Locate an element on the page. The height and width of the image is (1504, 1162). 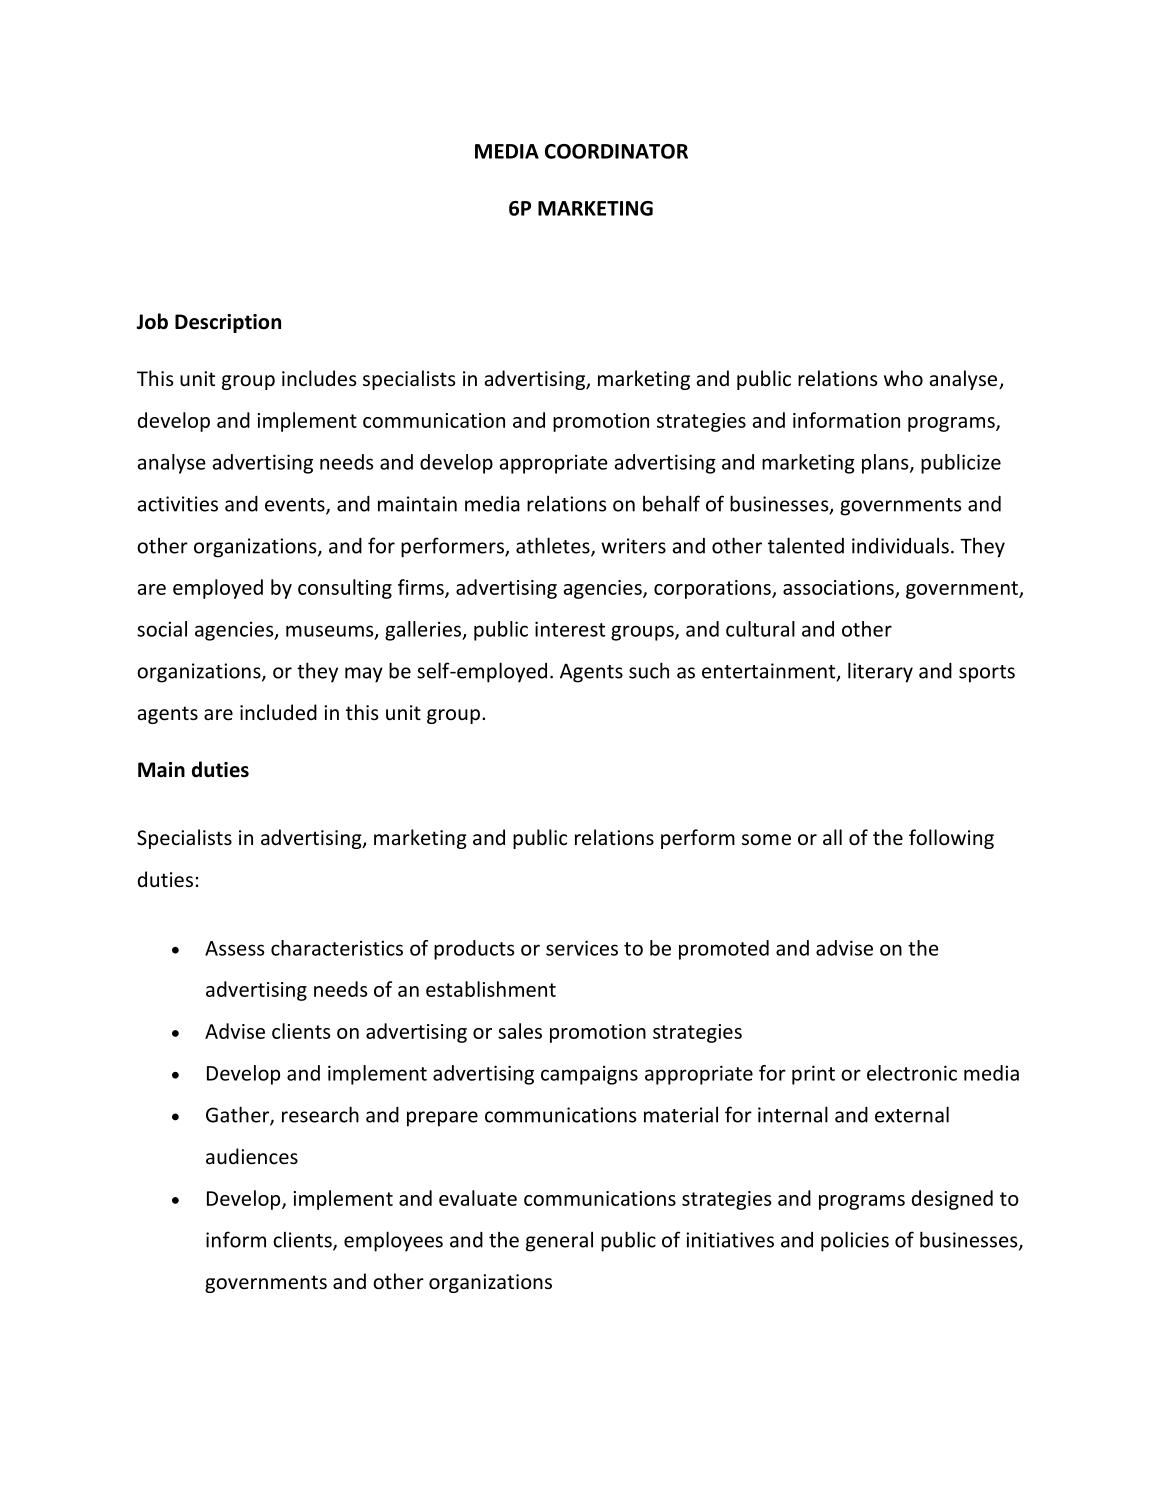
who is located at coordinates (903, 378).
